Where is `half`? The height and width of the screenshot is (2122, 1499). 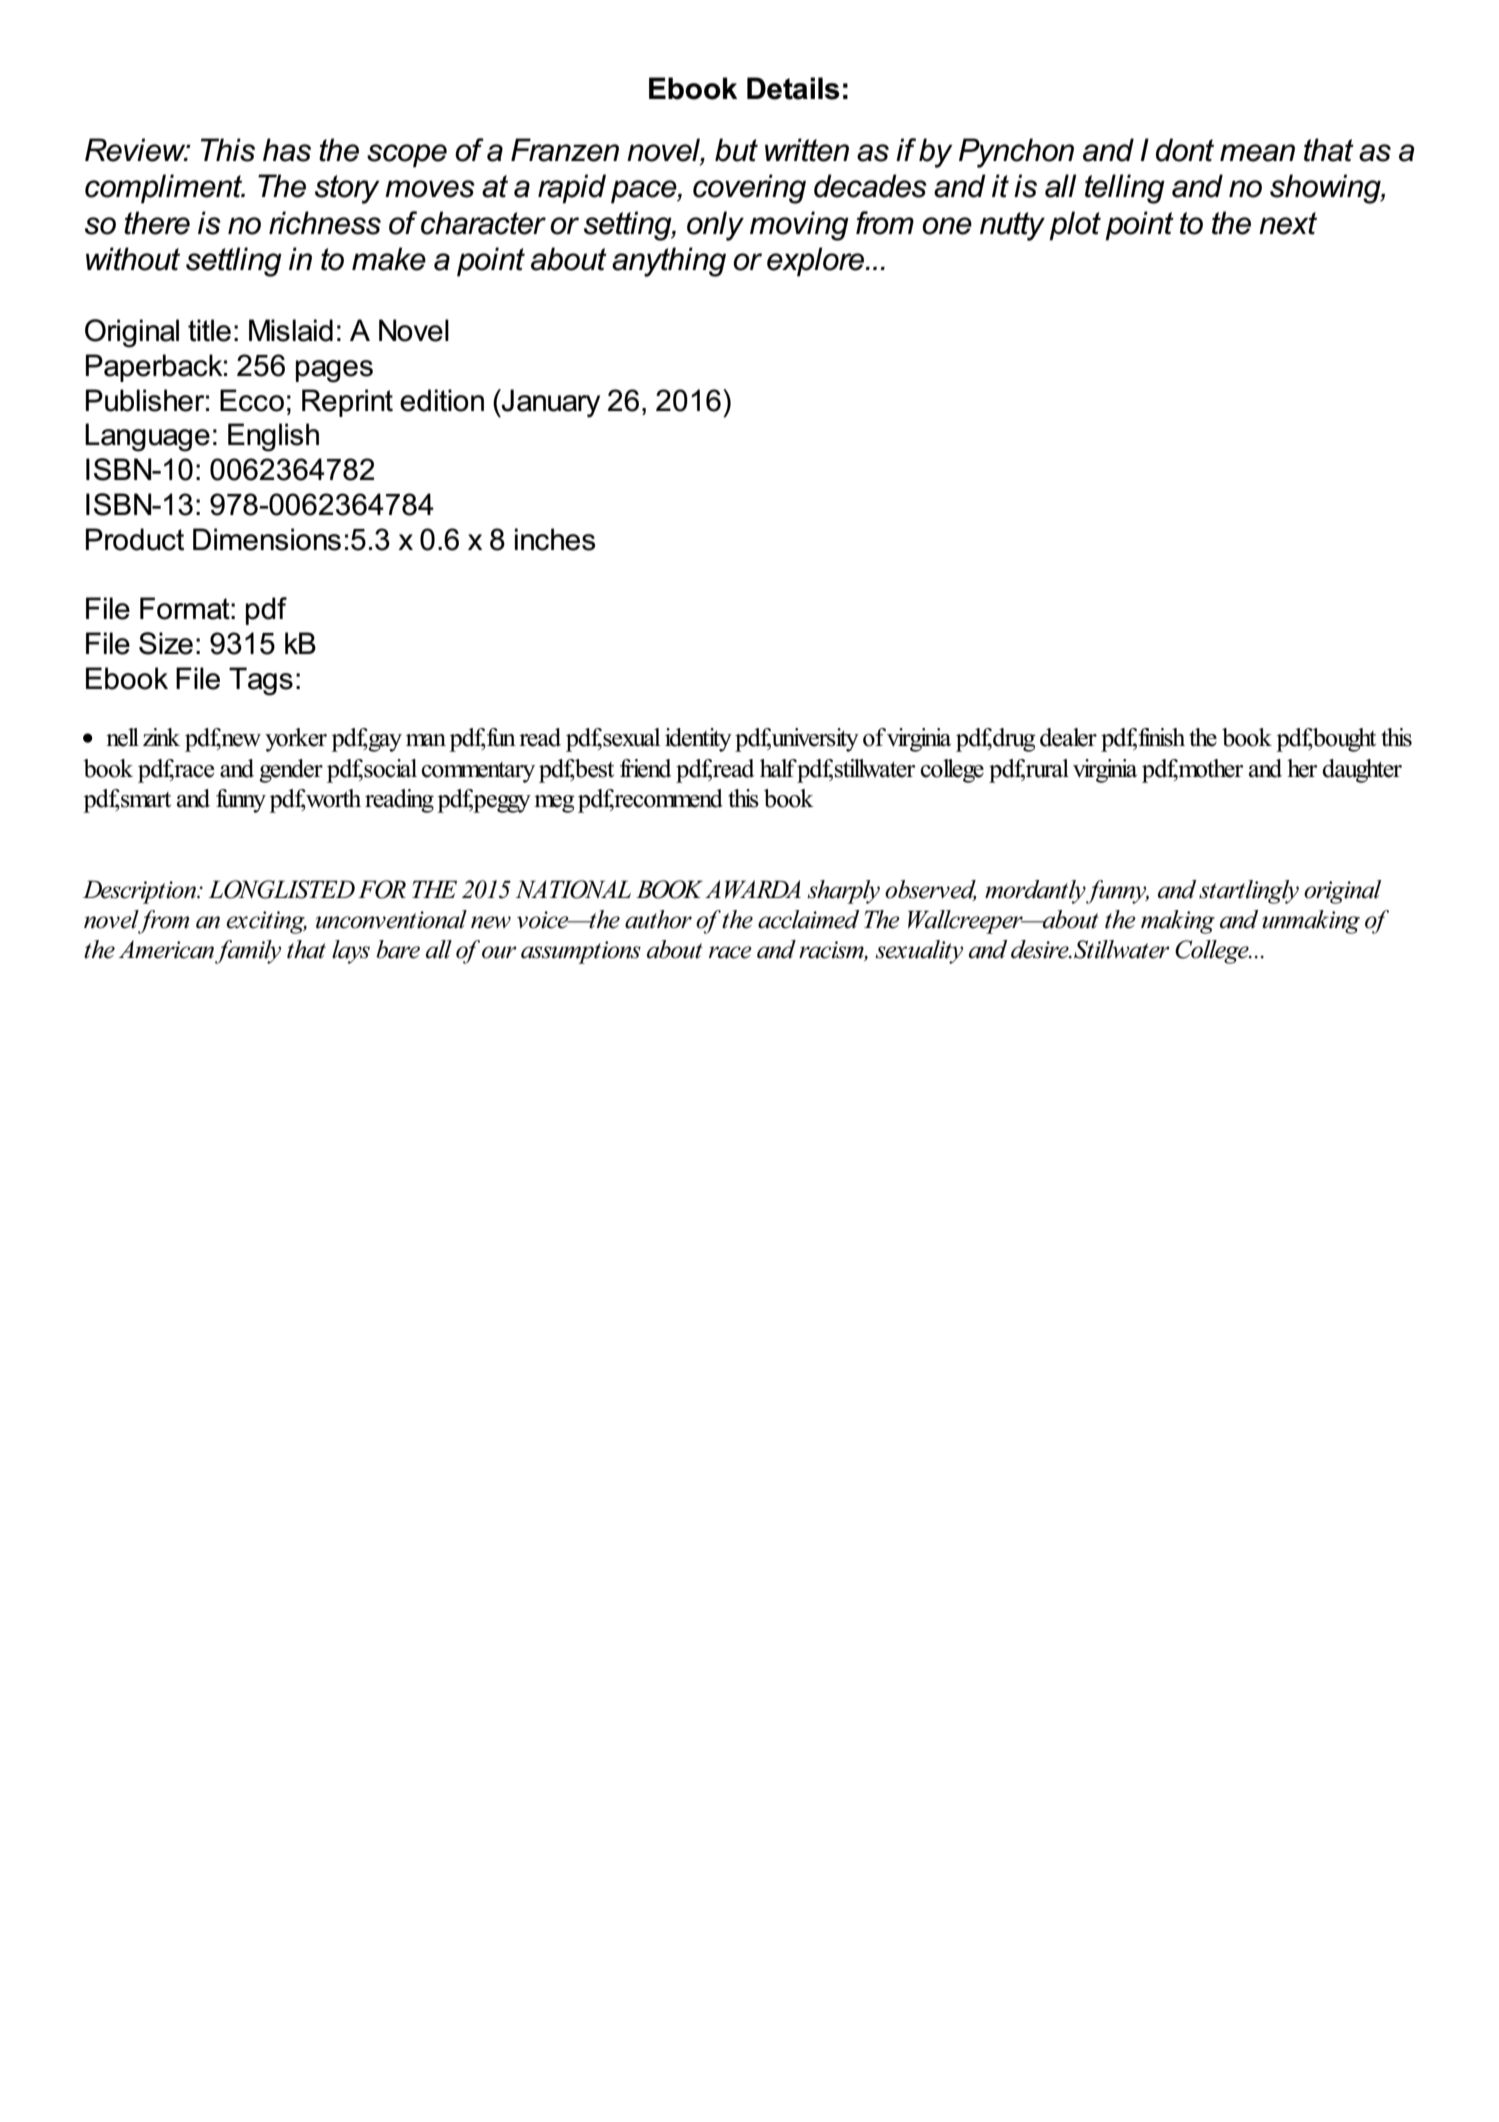
half is located at coordinates (779, 768).
